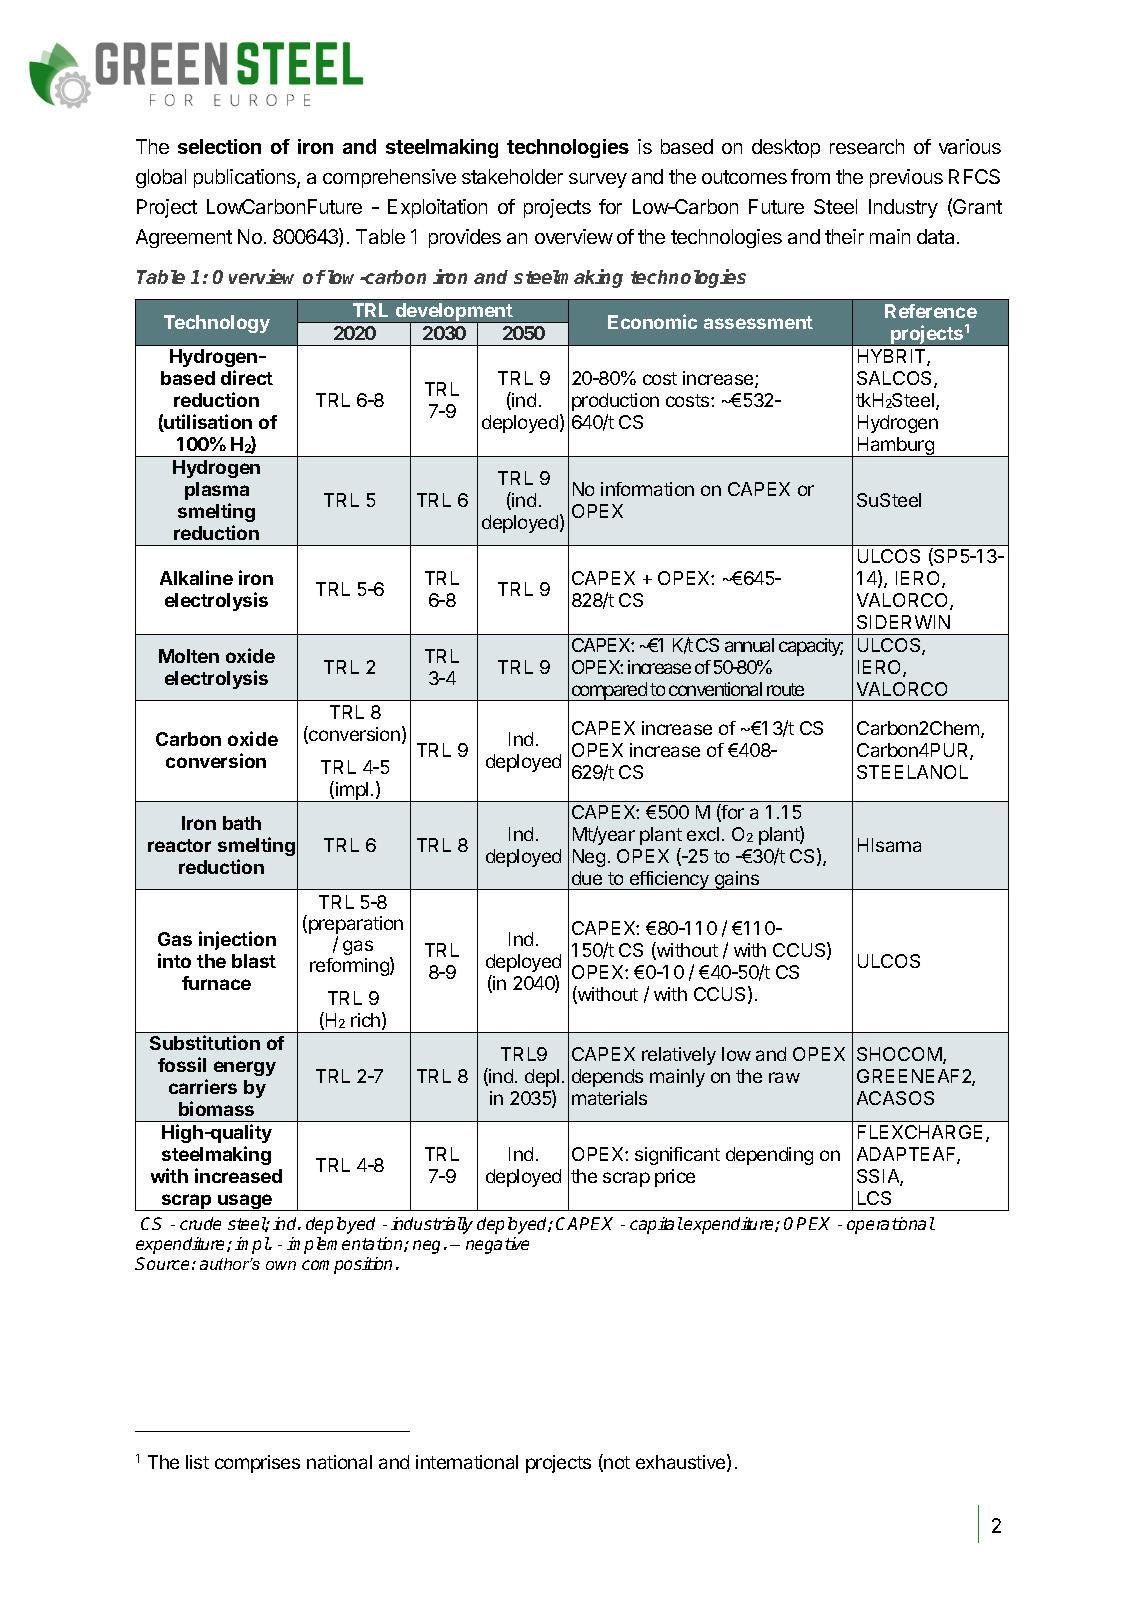  What do you see at coordinates (257, 1464) in the page?
I see `comprises` at bounding box center [257, 1464].
